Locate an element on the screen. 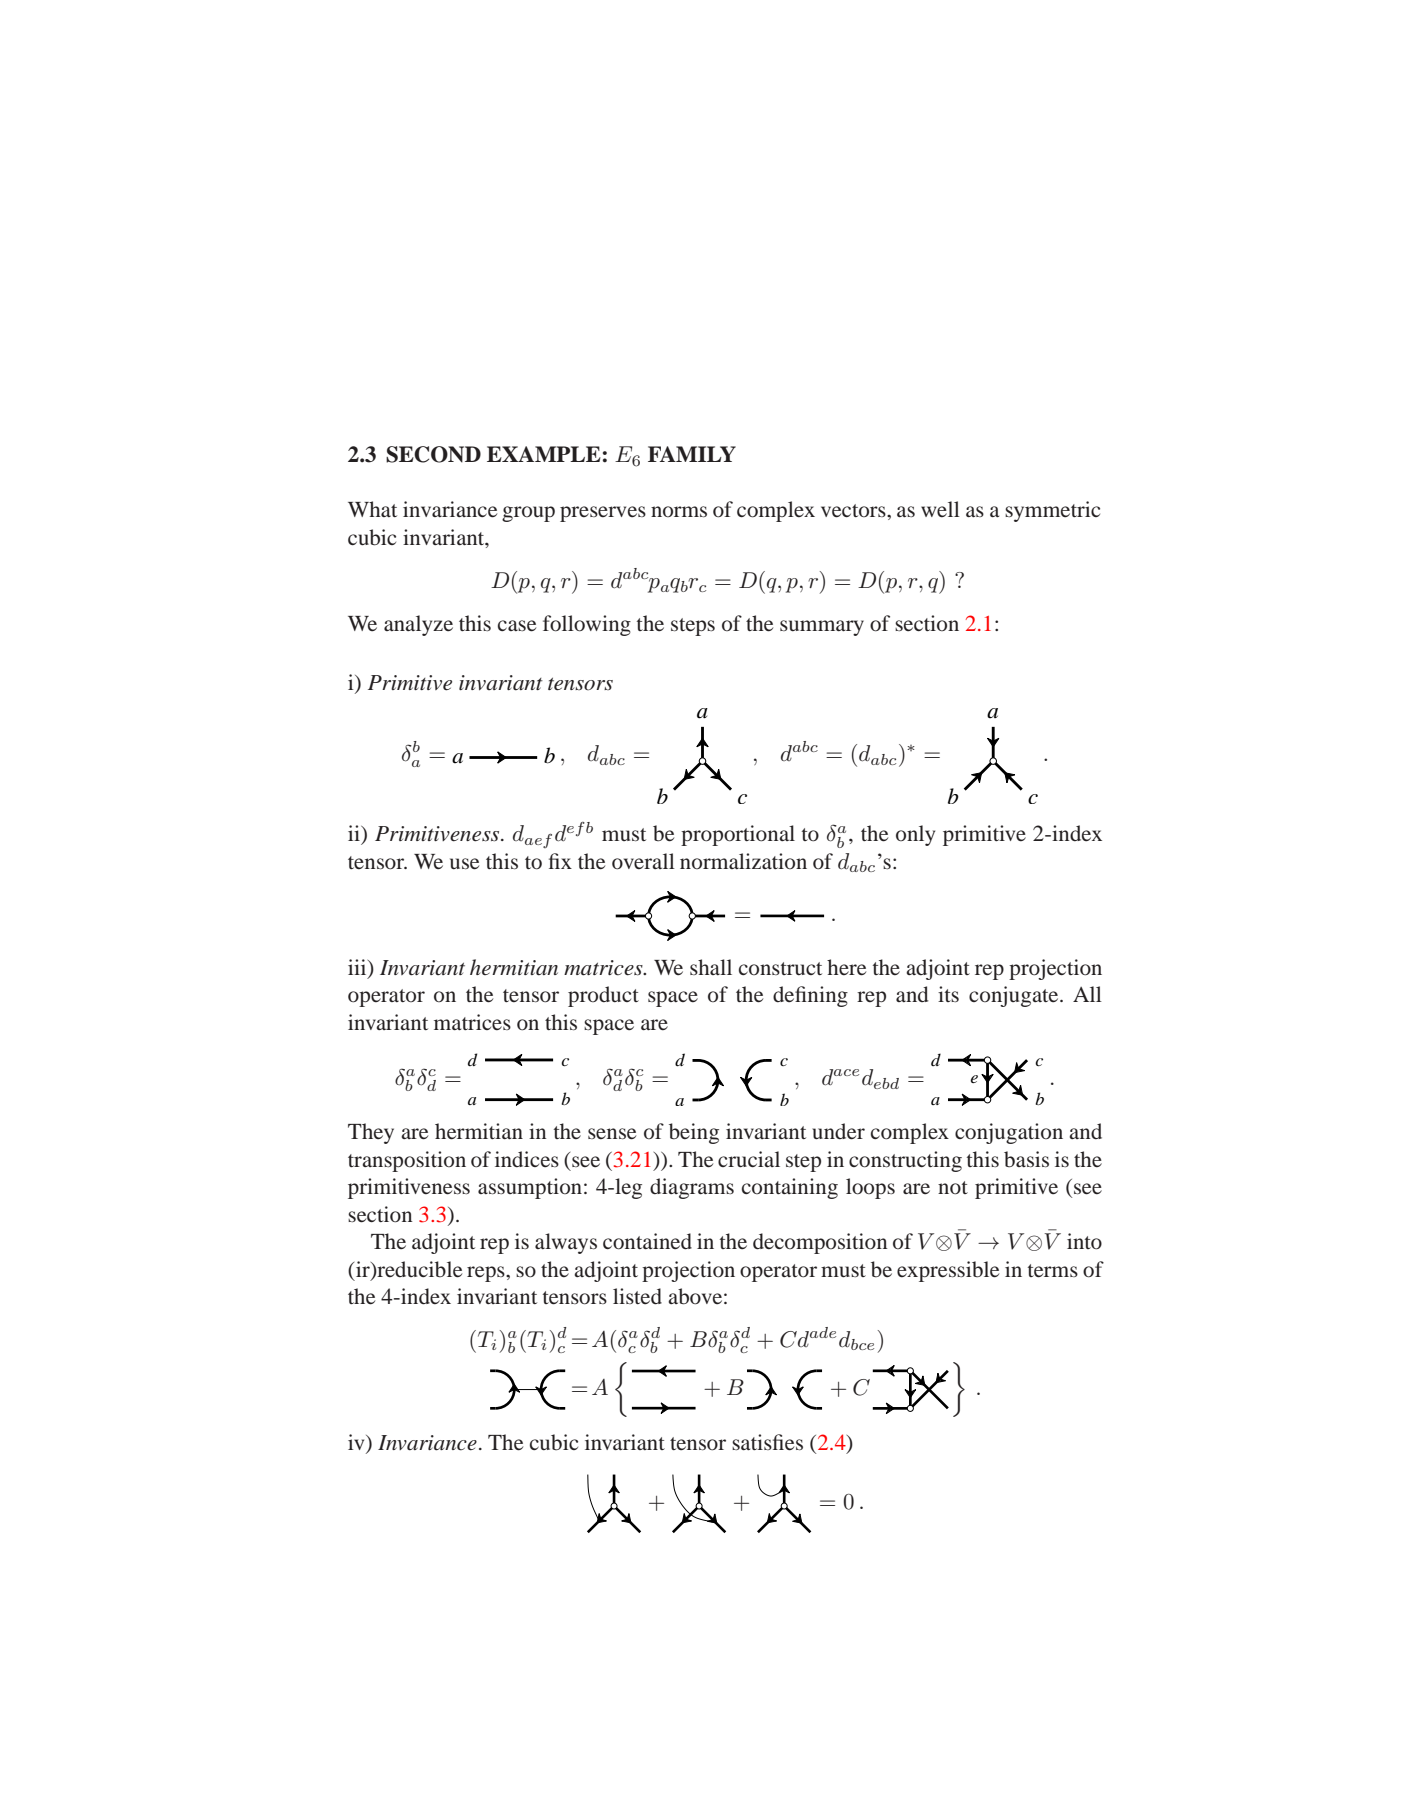 The width and height of the screenshot is (1404, 1817). conjugate is located at coordinates (1015, 996).
